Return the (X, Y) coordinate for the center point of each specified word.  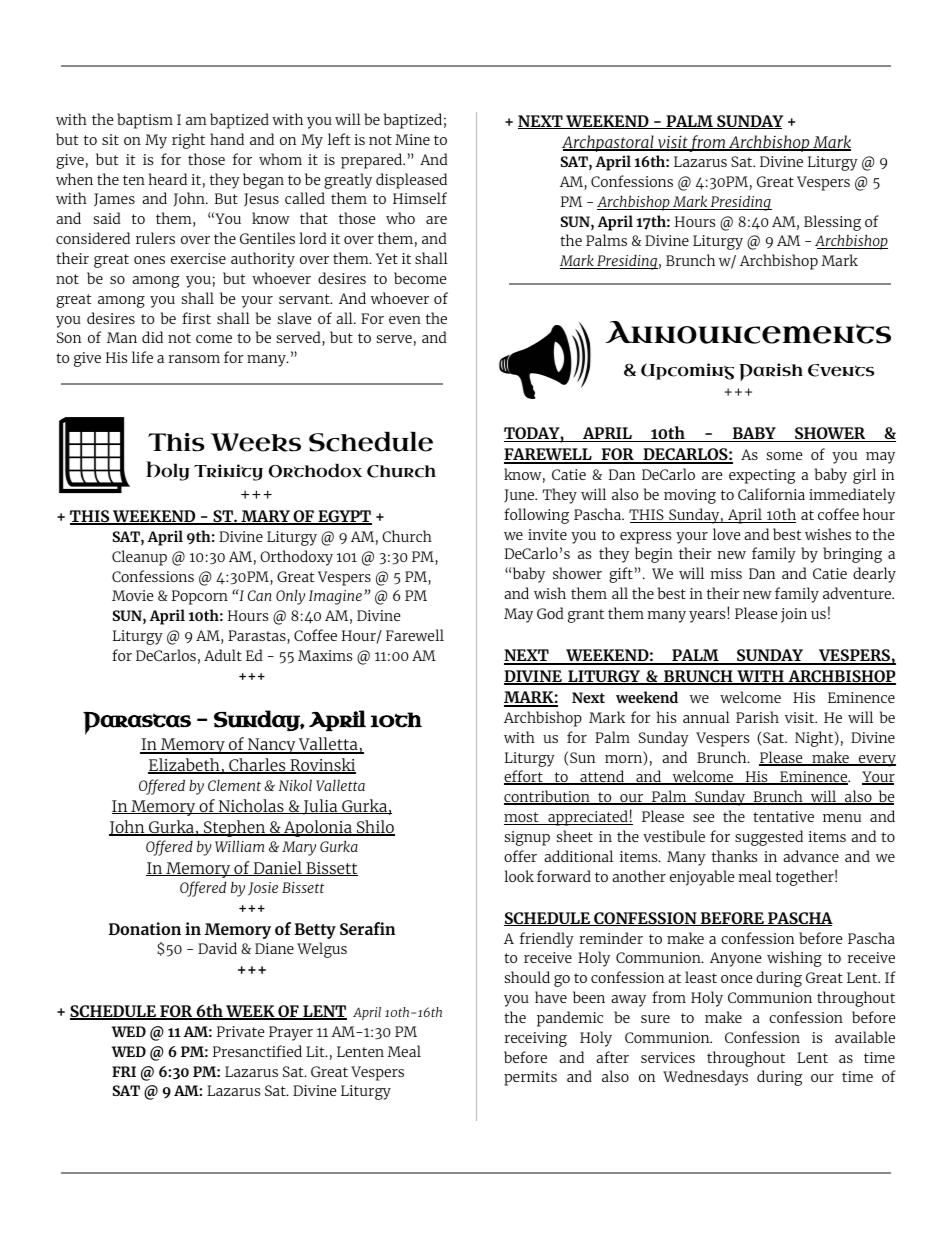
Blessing (832, 223)
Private (240, 1031)
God (550, 613)
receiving (536, 1039)
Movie (132, 595)
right (188, 141)
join (794, 615)
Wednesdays (705, 1078)
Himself (420, 198)
